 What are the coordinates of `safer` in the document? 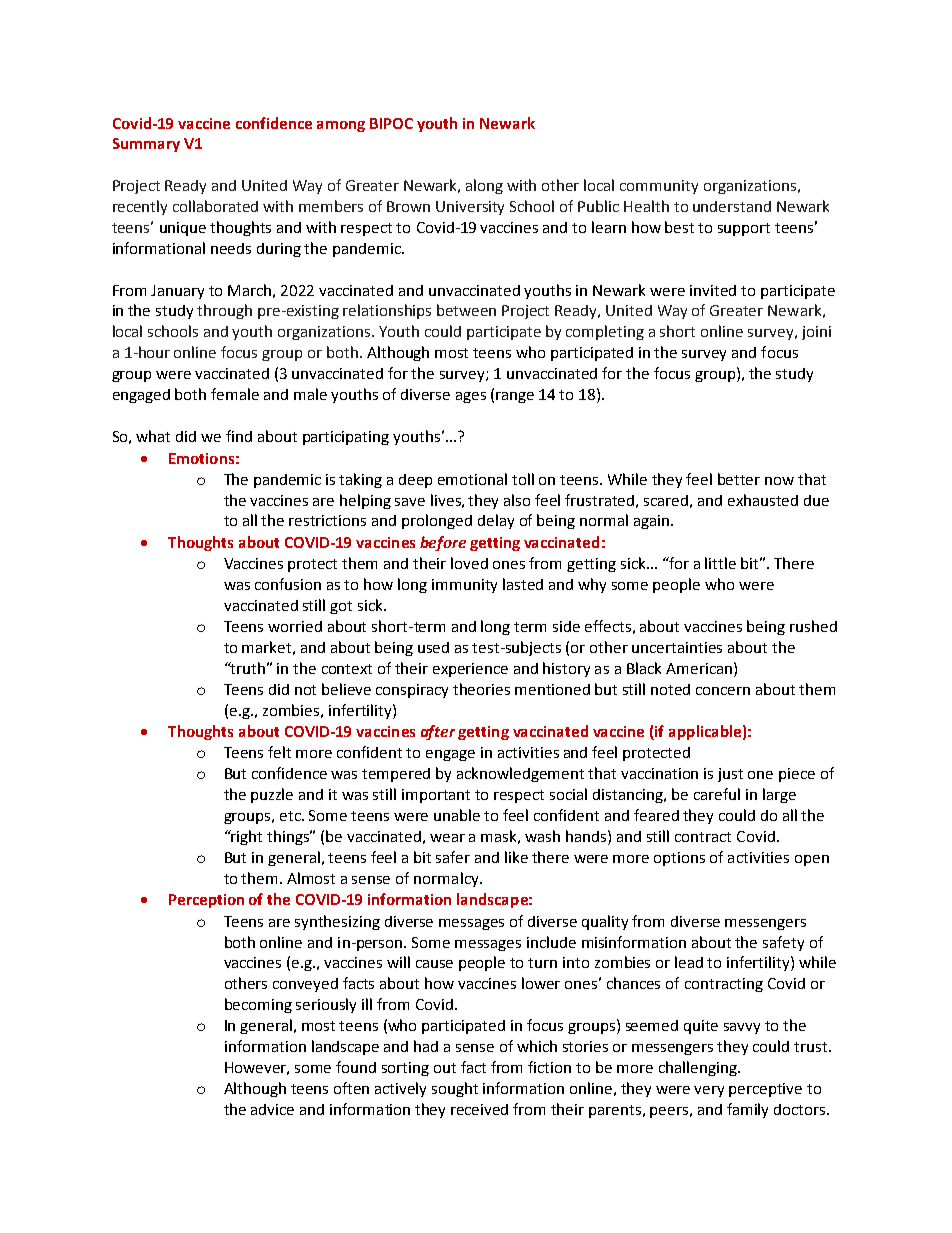 It's located at (453, 857).
